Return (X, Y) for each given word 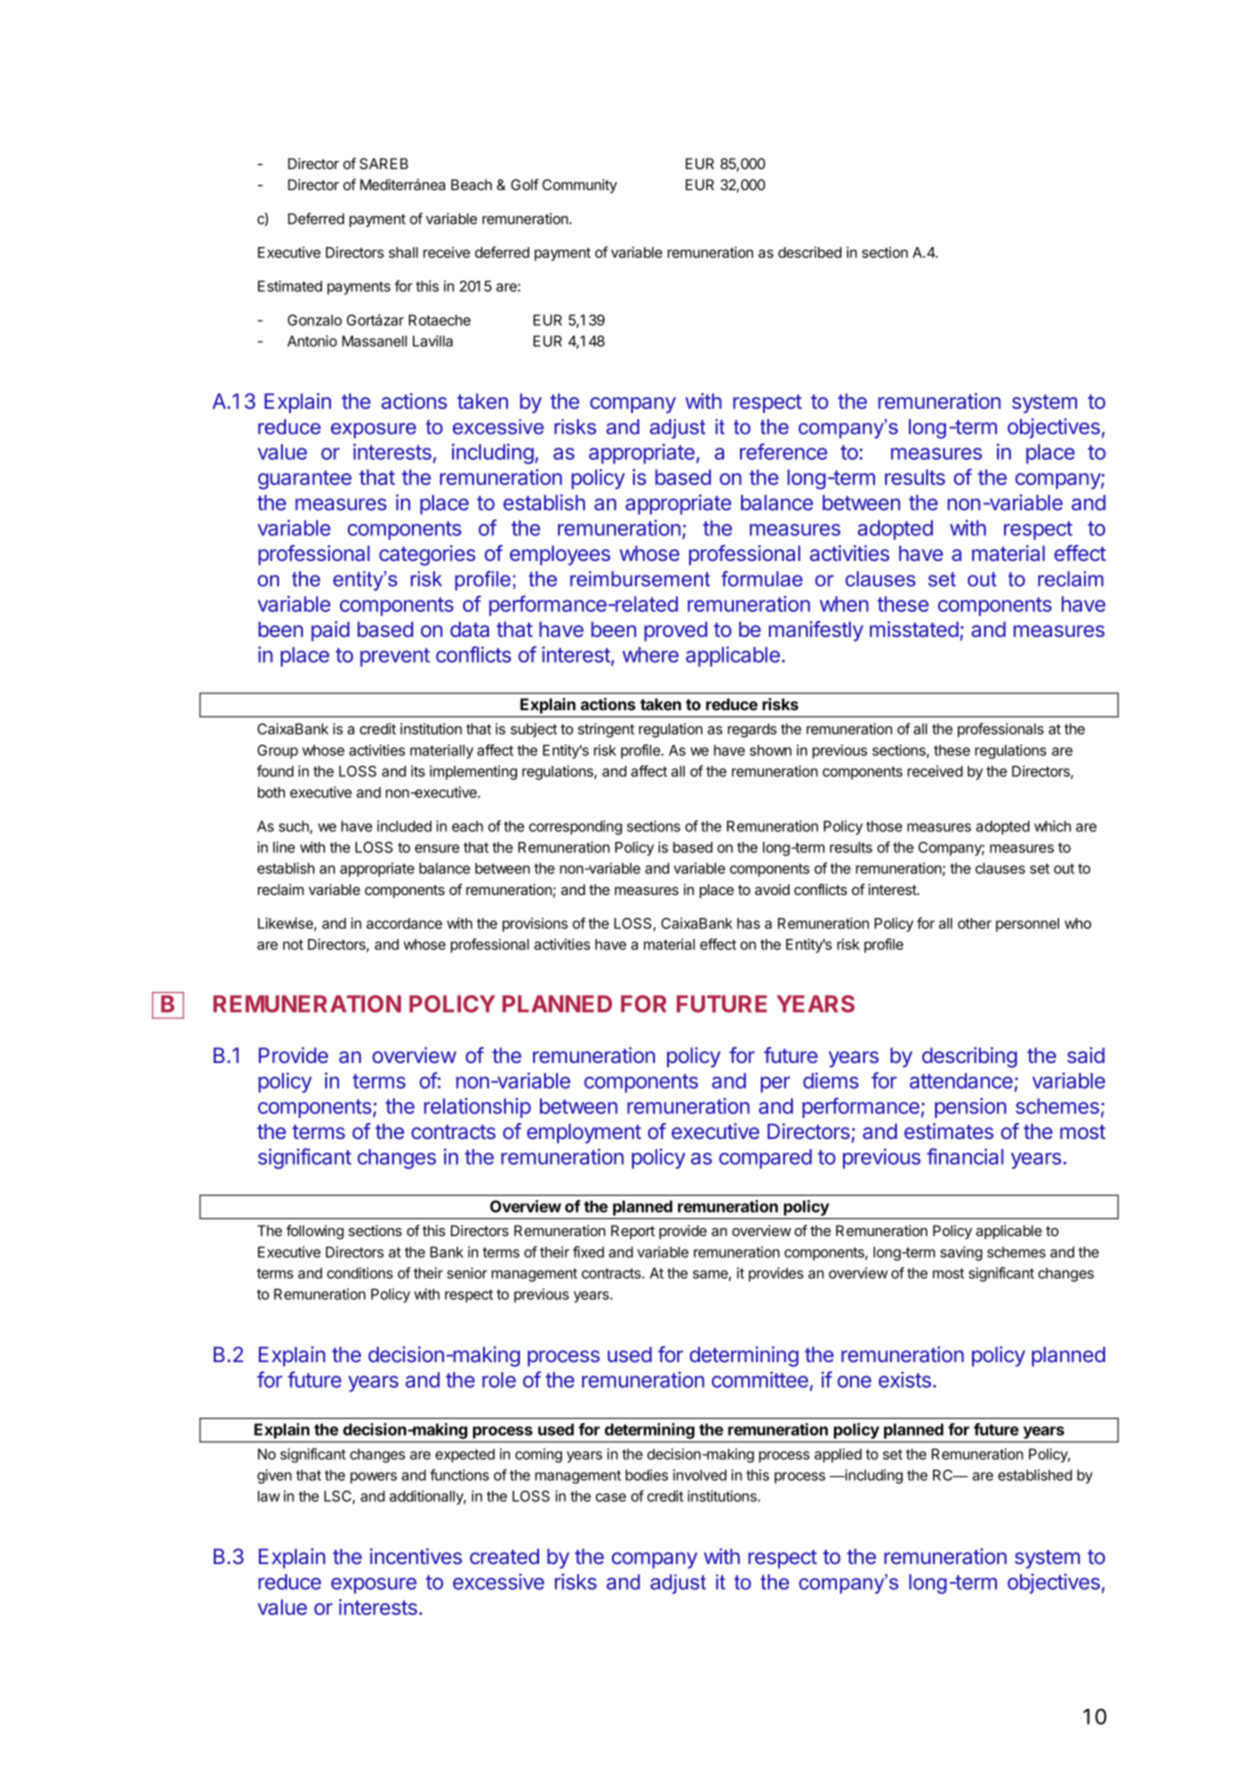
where (650, 655)
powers (373, 1478)
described (810, 252)
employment (584, 1133)
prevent (395, 657)
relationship (477, 1108)
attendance (962, 1082)
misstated (914, 629)
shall (403, 252)
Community (579, 186)
